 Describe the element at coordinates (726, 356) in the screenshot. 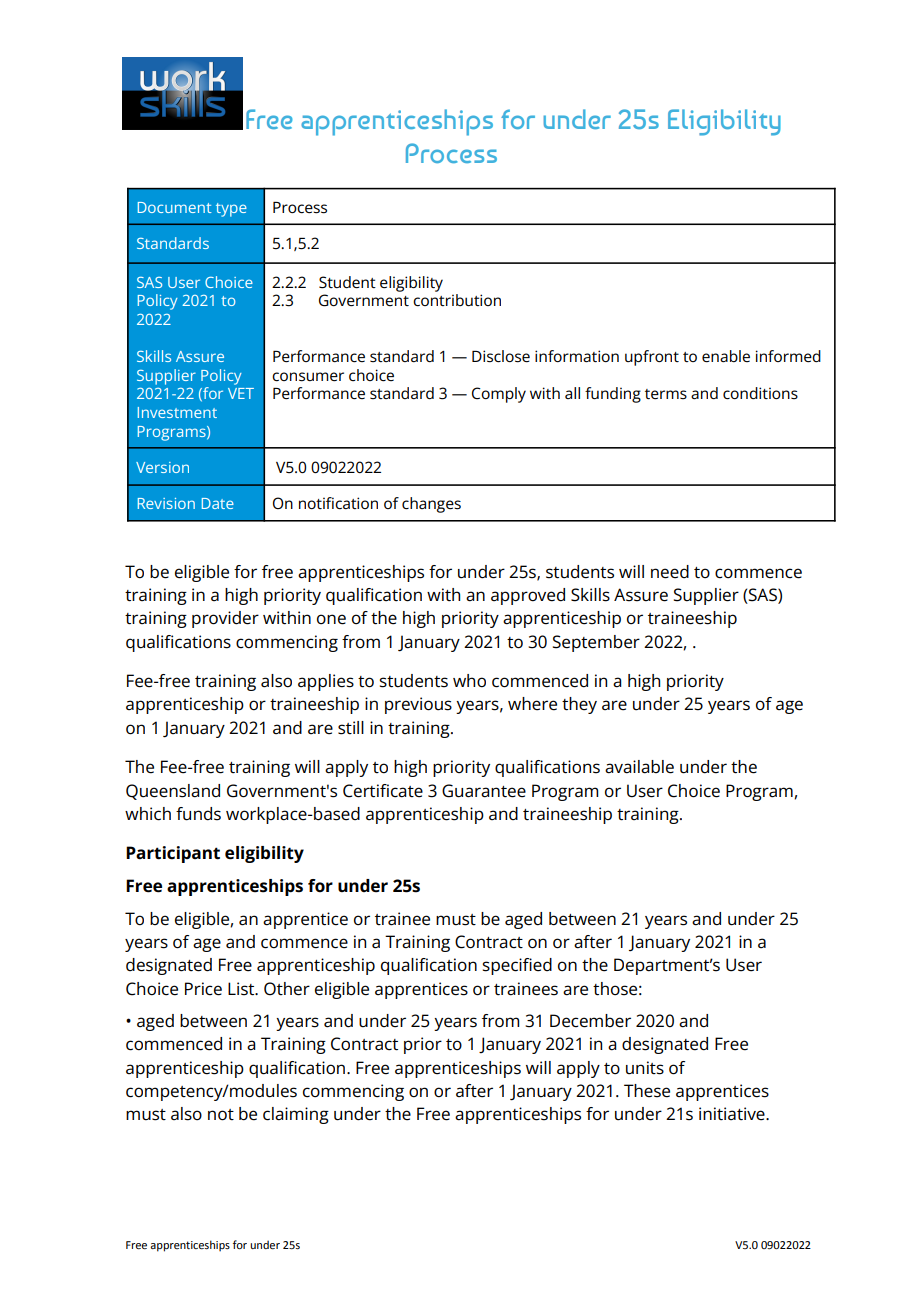

I see `enable` at that location.
